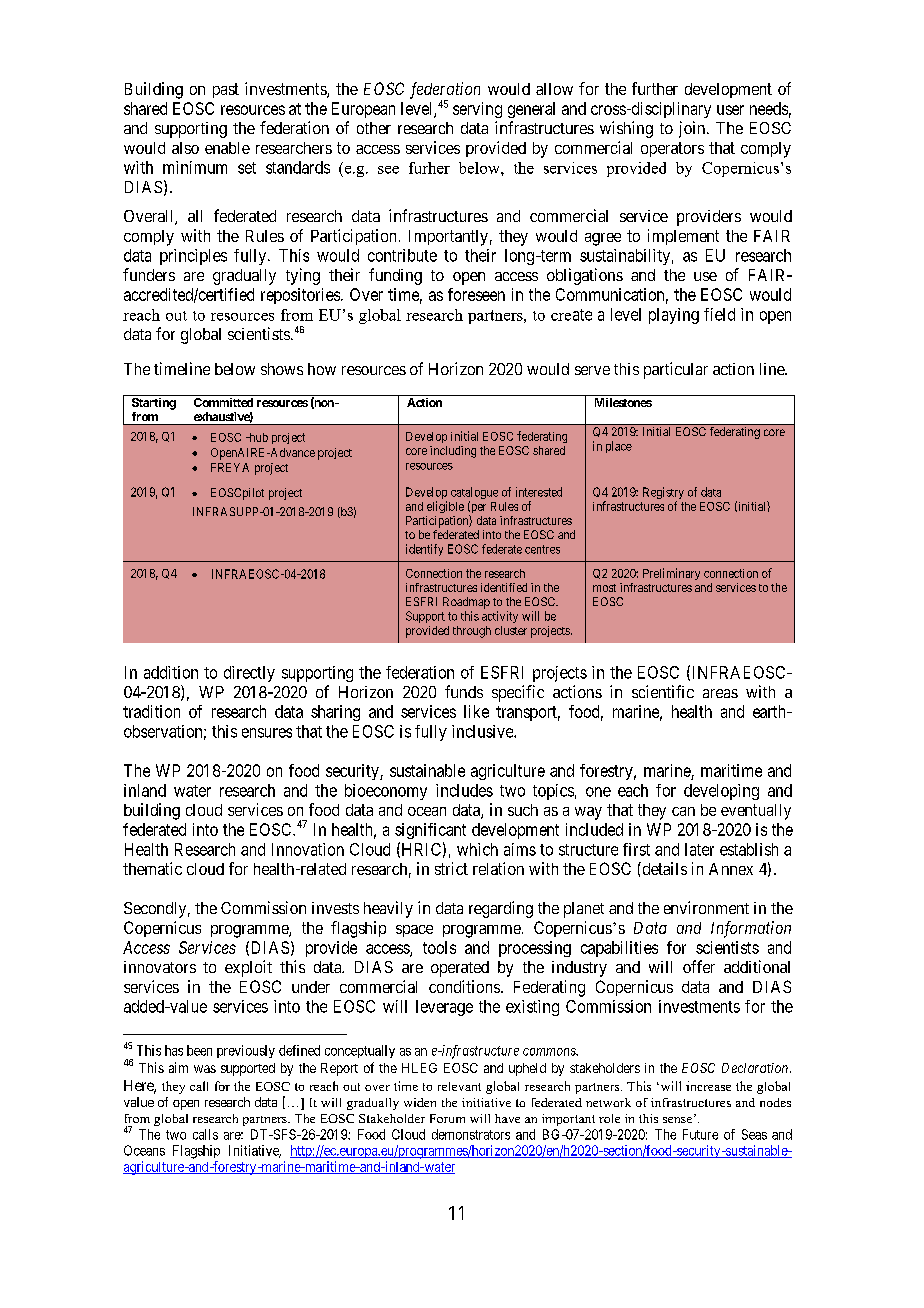 This image has height=1308, width=924. What do you see at coordinates (152, 868) in the image?
I see `thematic` at bounding box center [152, 868].
